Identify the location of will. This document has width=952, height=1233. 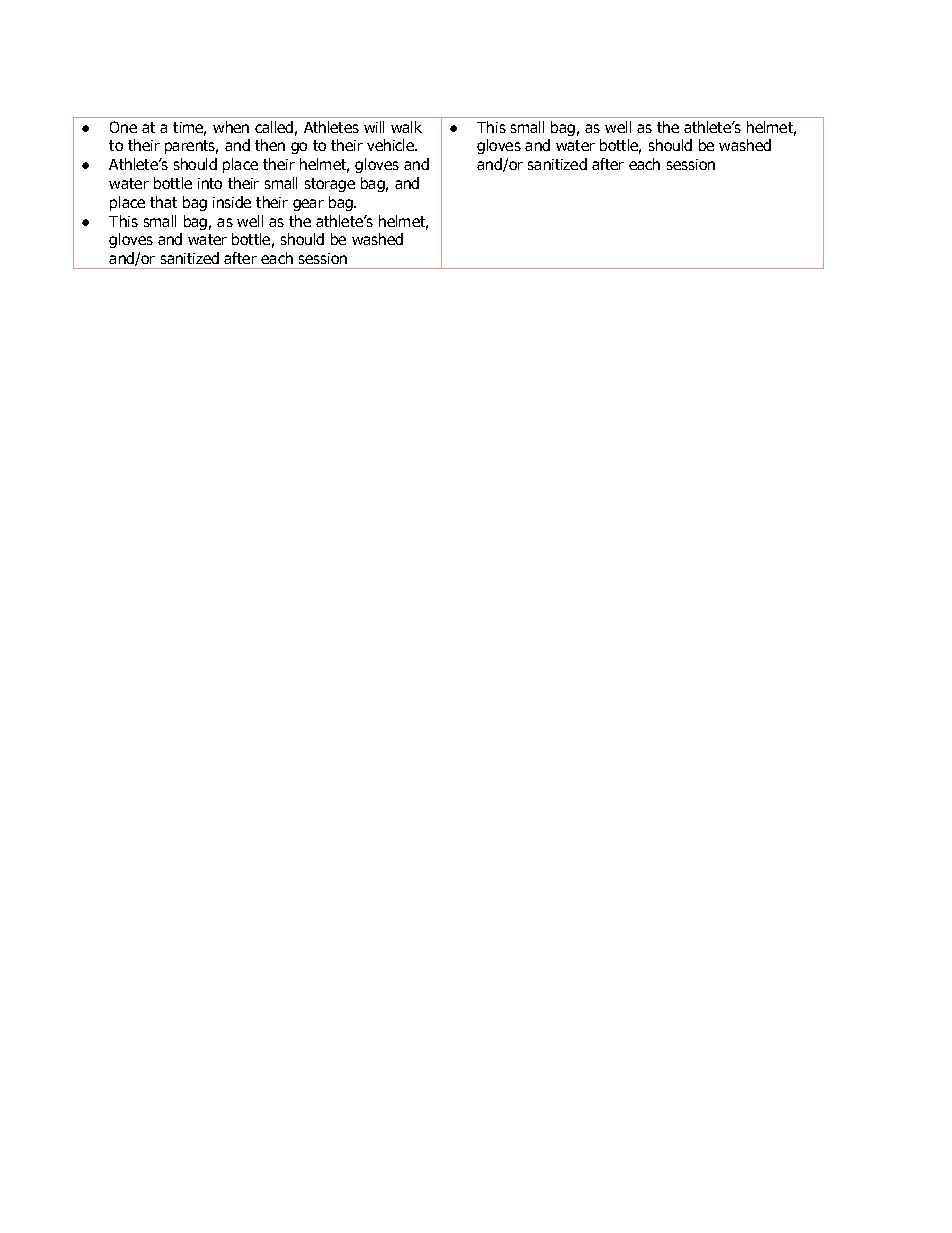
(374, 127).
